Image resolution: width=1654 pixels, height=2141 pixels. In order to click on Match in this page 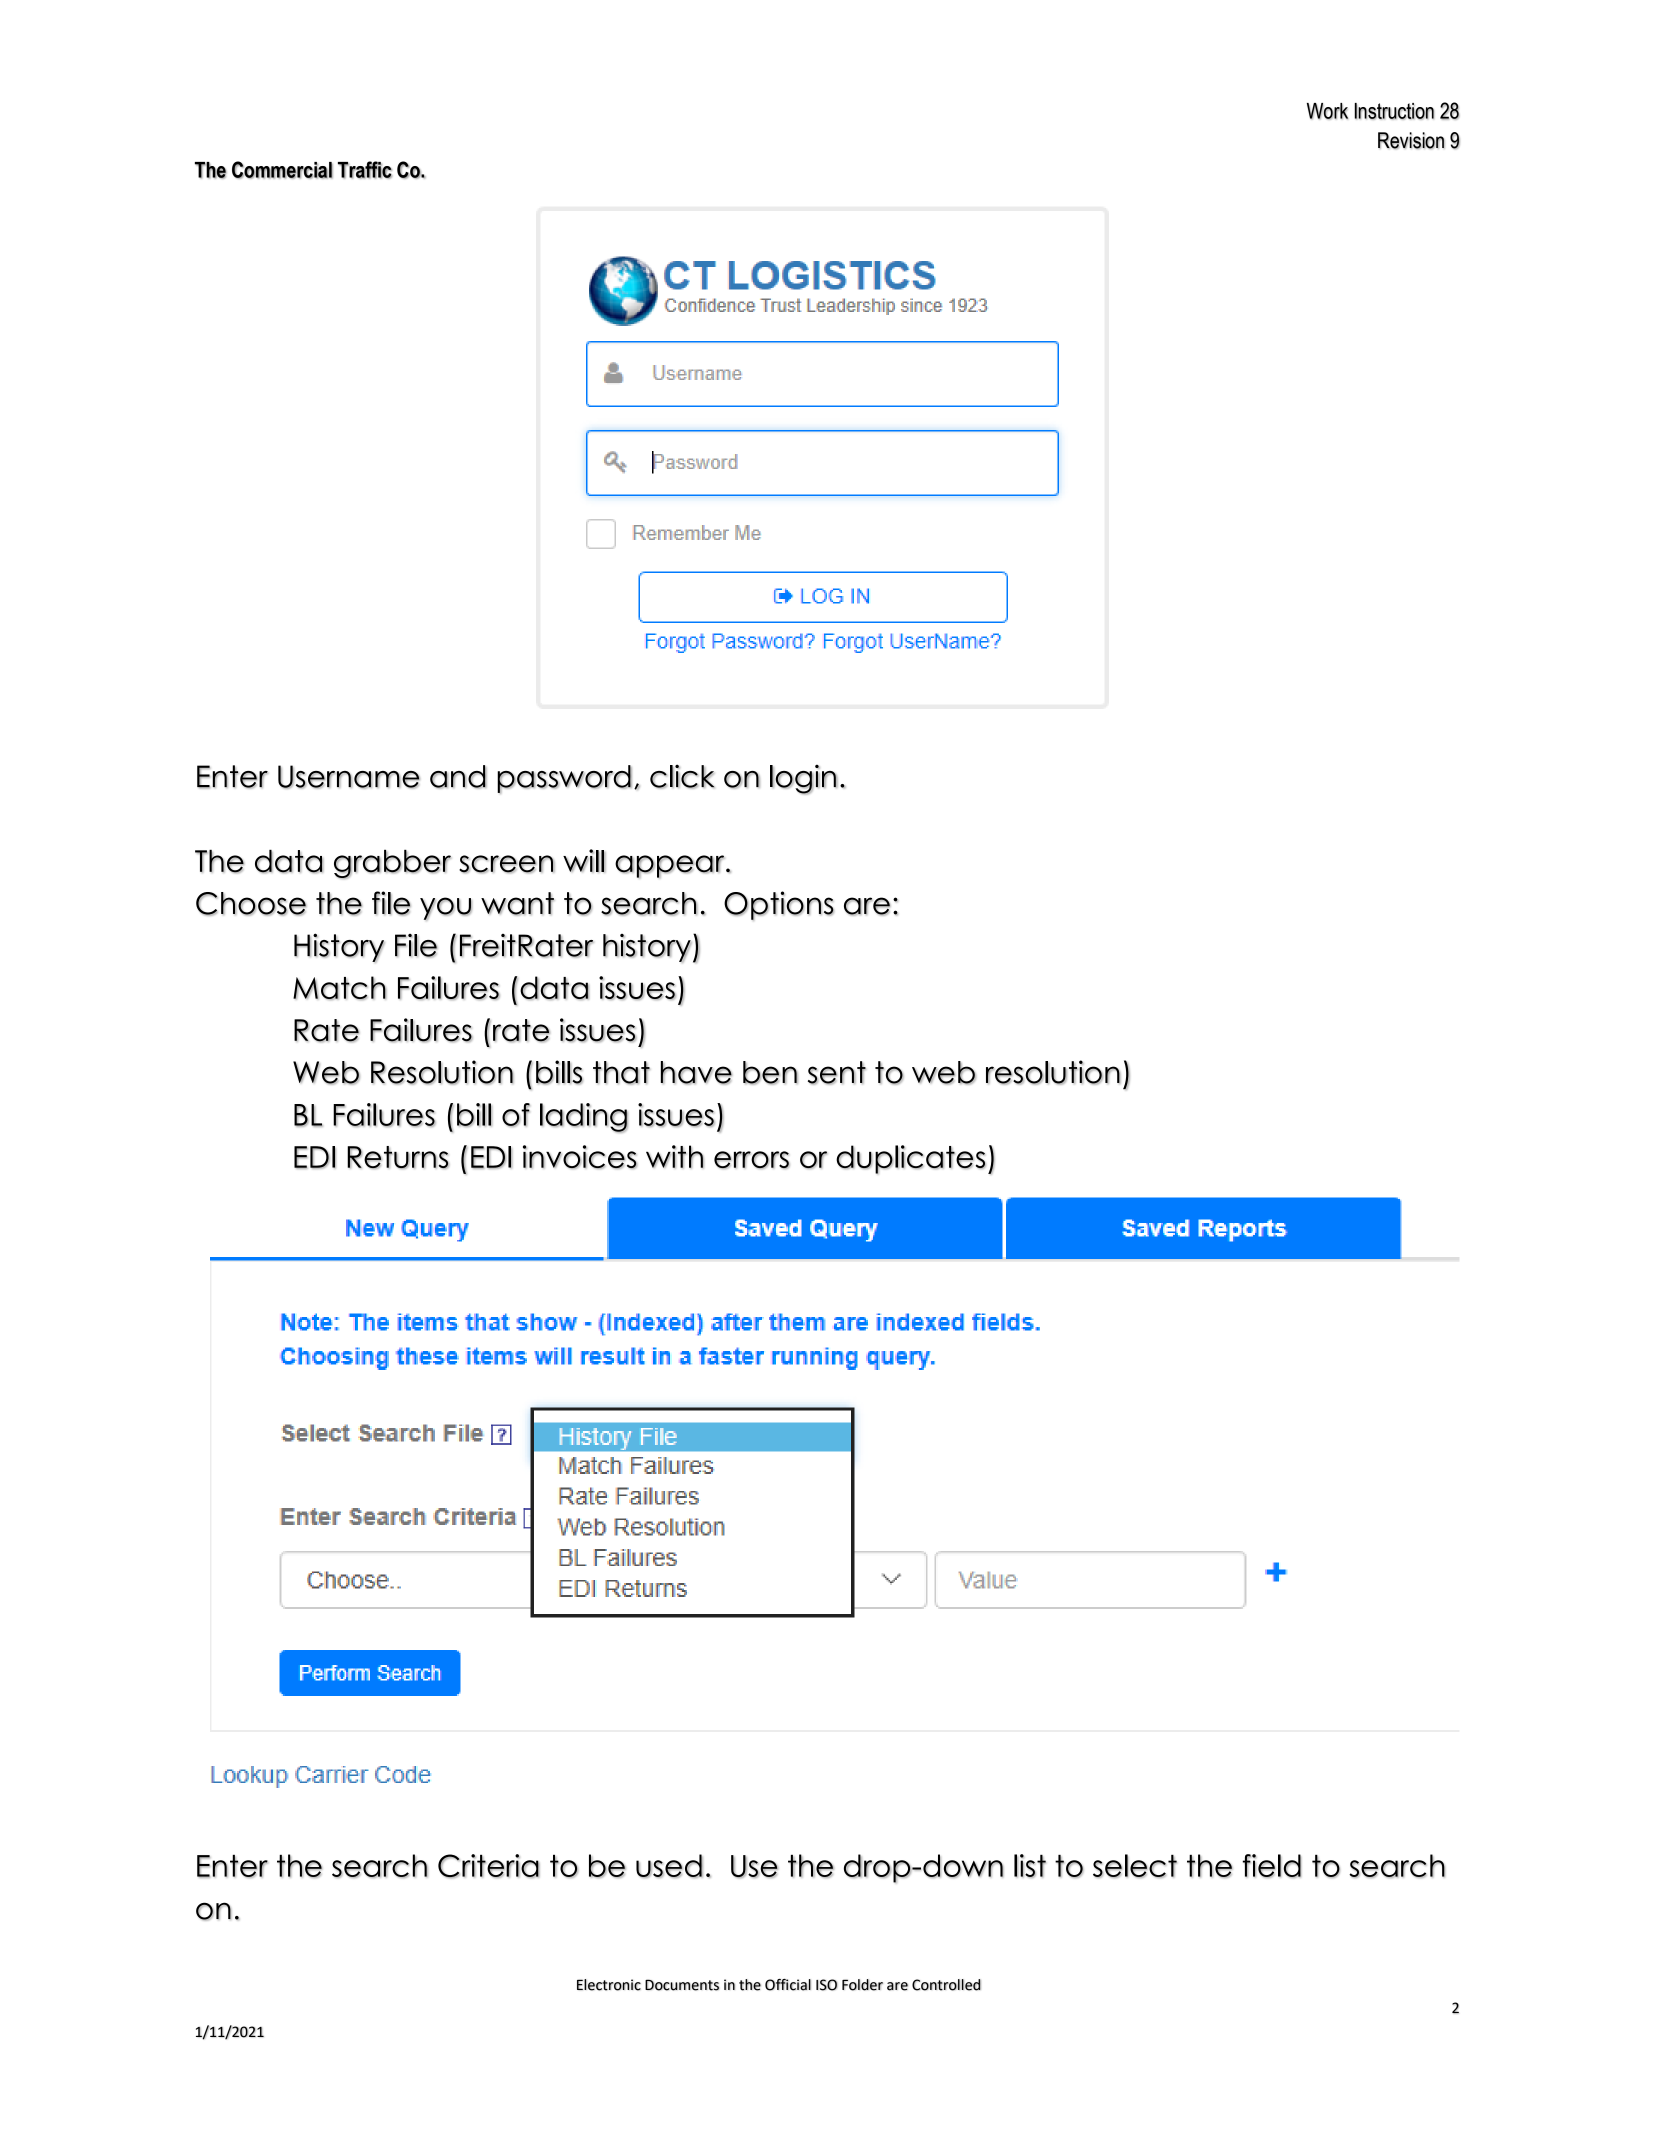, I will do `click(339, 988)`.
